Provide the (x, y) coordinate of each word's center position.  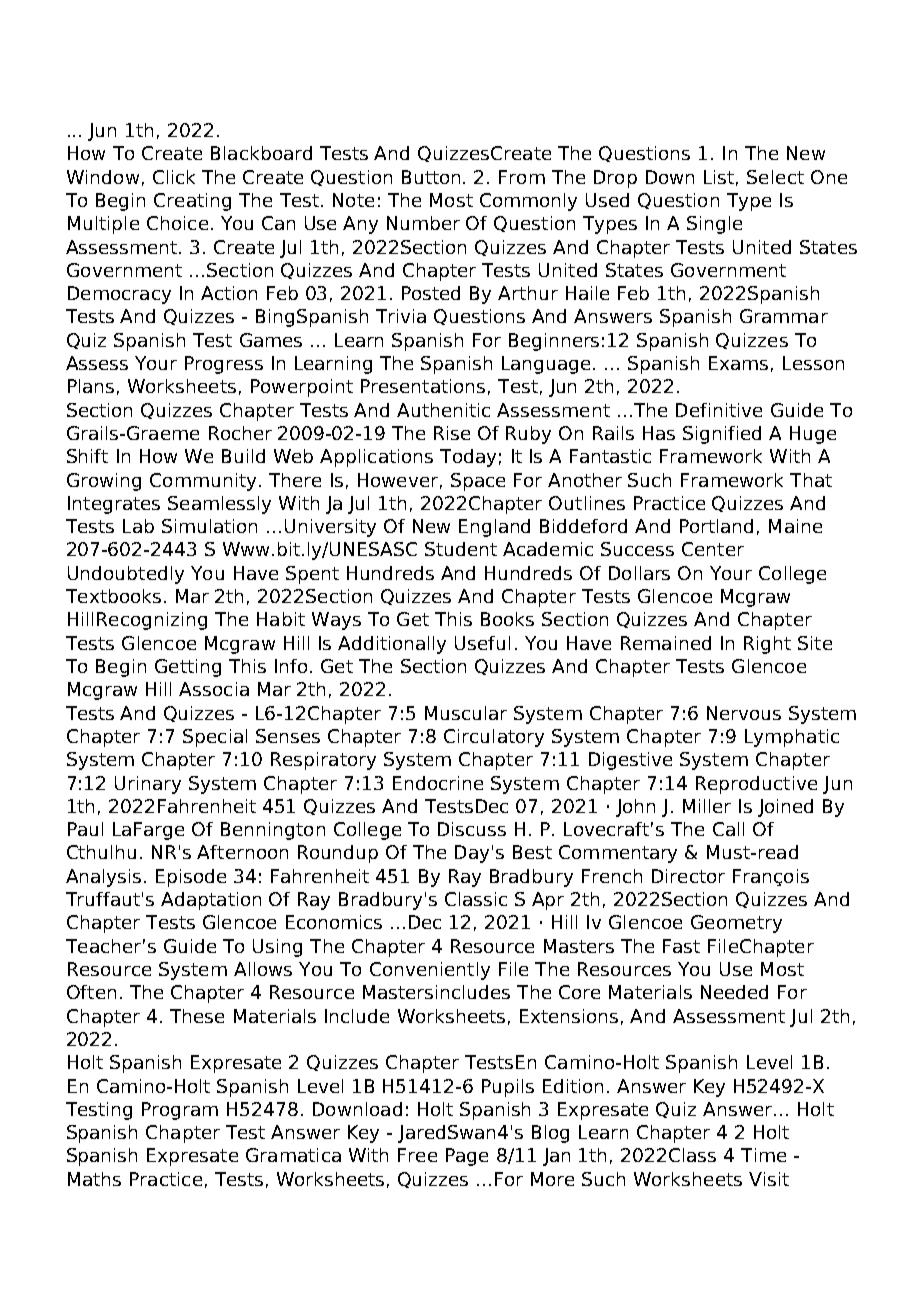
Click (174, 177)
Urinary (148, 785)
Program (180, 1111)
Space (478, 482)
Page (467, 1157)
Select (775, 177)
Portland (716, 526)
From (522, 177)
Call (728, 829)
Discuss (472, 829)
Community (203, 482)
